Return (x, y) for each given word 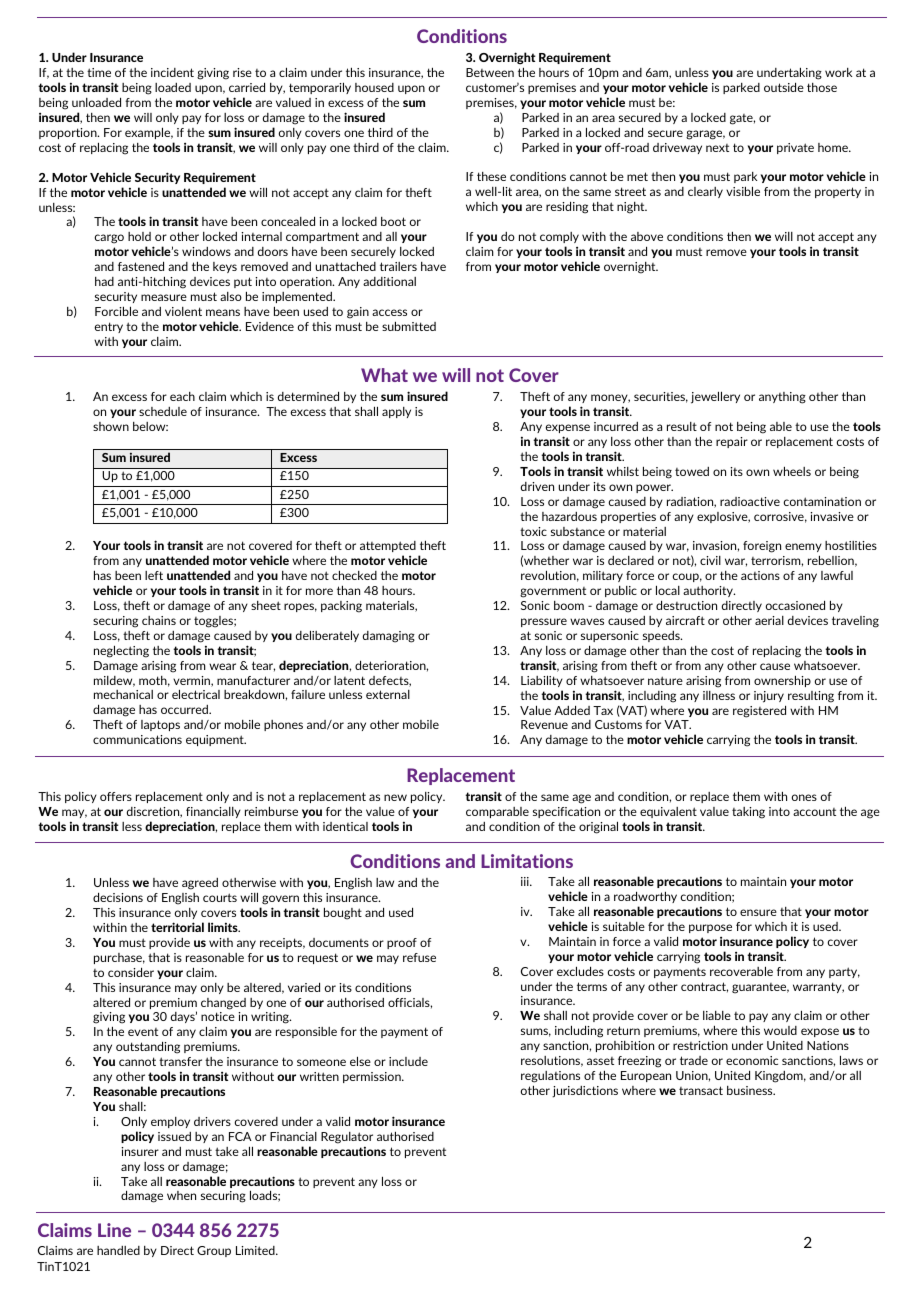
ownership (782, 681)
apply (396, 412)
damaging (389, 637)
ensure (758, 912)
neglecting (121, 651)
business (751, 1090)
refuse (419, 957)
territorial (177, 927)
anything (782, 398)
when (181, 1195)
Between (490, 72)
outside (784, 87)
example (149, 133)
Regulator (347, 1138)
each (182, 396)
